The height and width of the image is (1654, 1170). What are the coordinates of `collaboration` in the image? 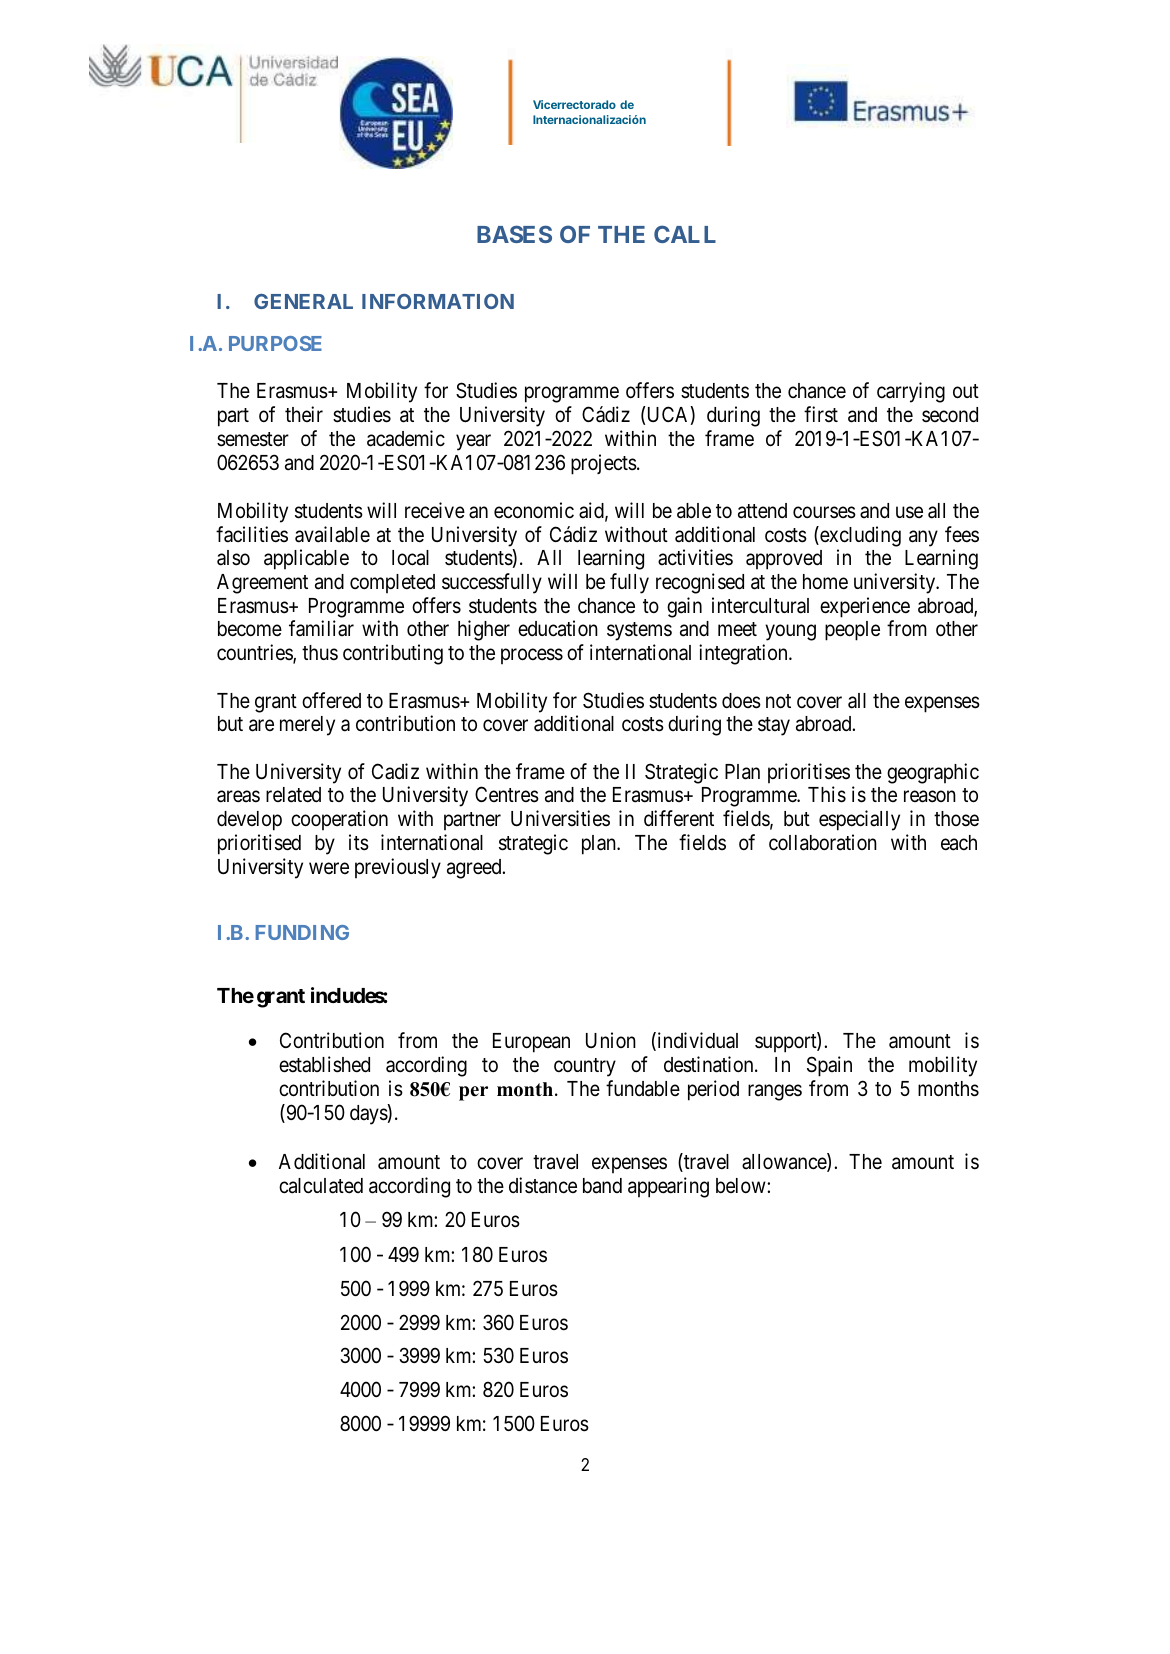 It's located at (823, 842).
